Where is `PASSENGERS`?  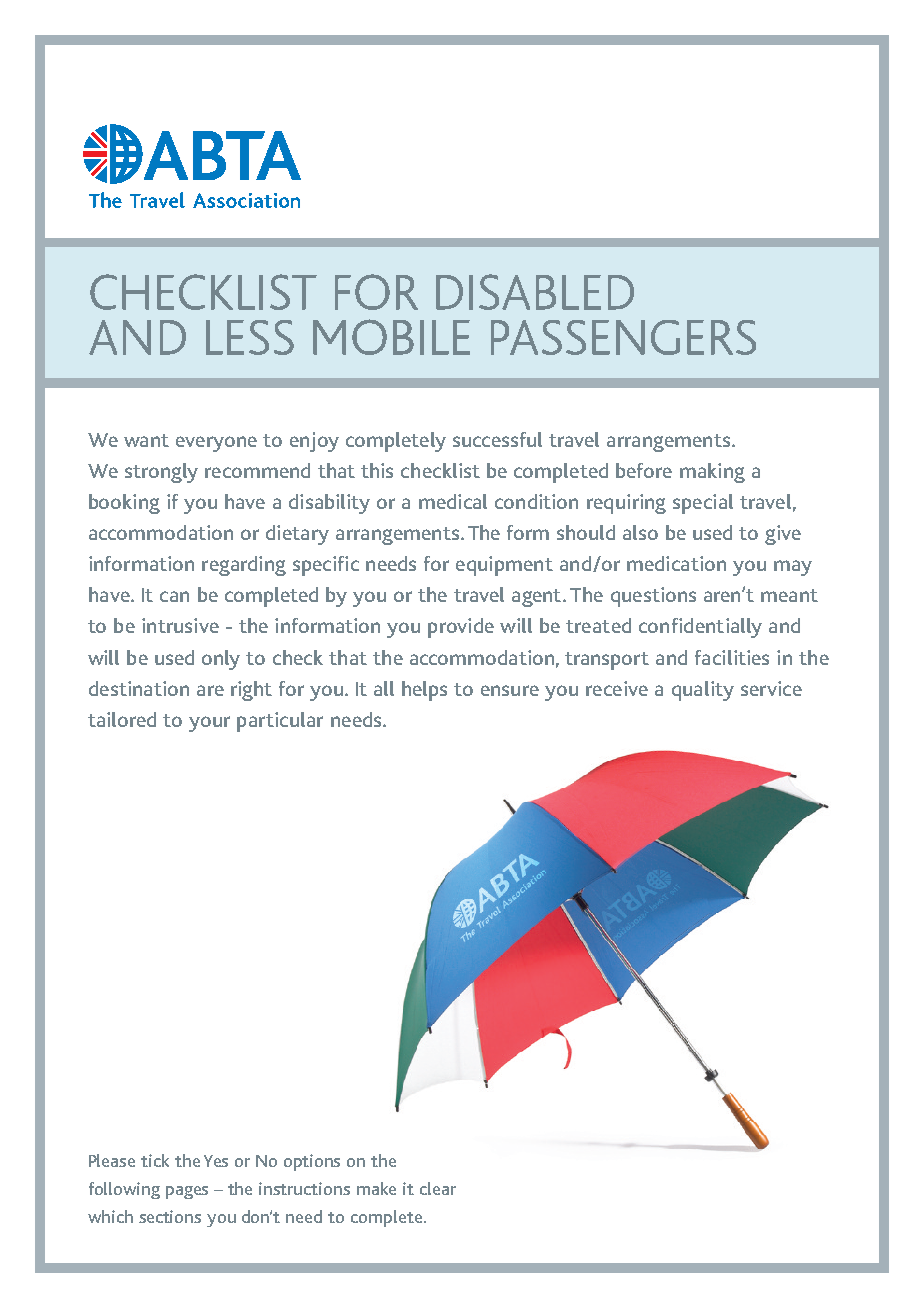
PASSENGERS is located at coordinates (623, 337).
